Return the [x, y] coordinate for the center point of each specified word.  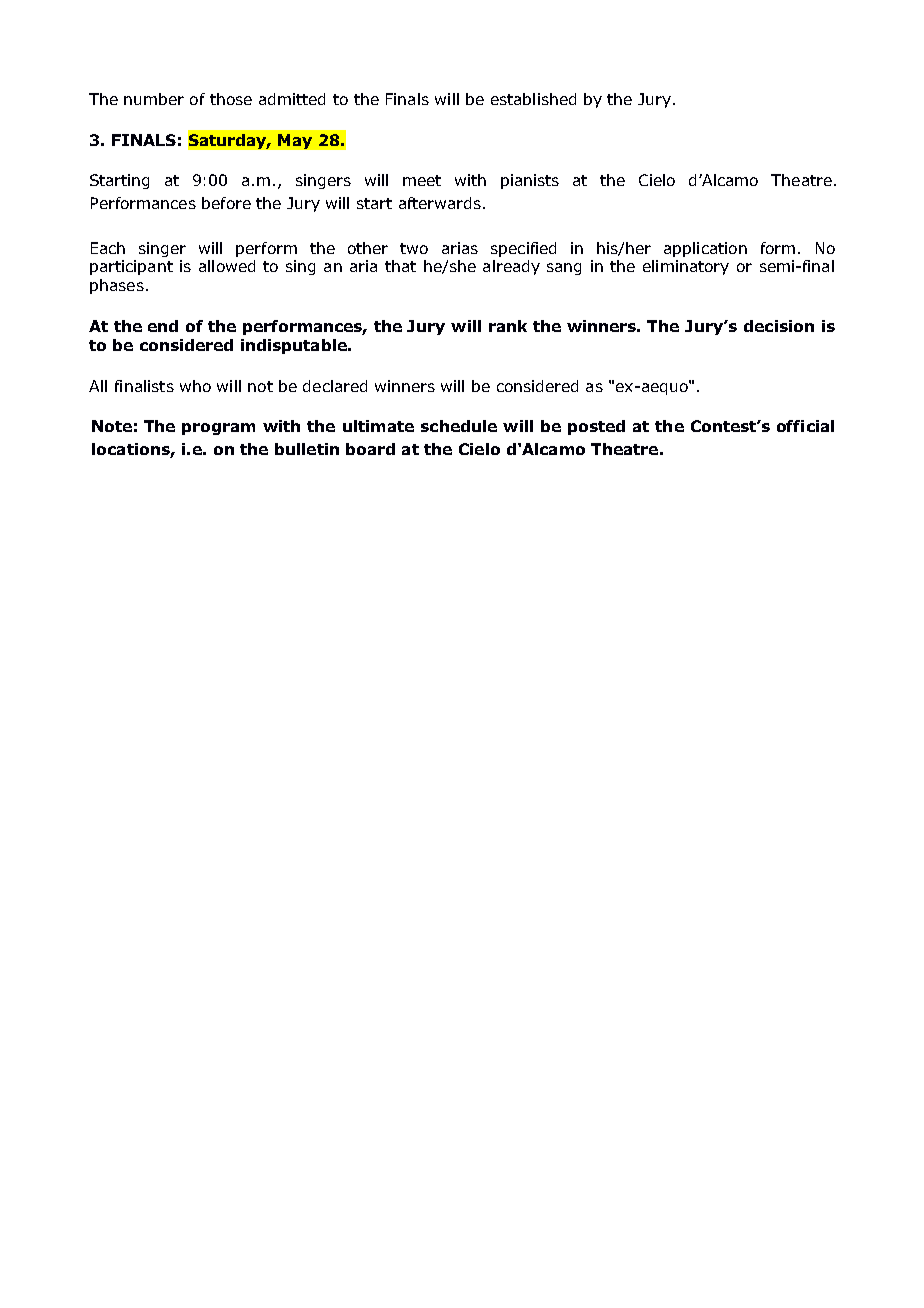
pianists [530, 181]
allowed [227, 266]
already [511, 267]
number [154, 99]
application [705, 249]
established [533, 99]
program [218, 429]
